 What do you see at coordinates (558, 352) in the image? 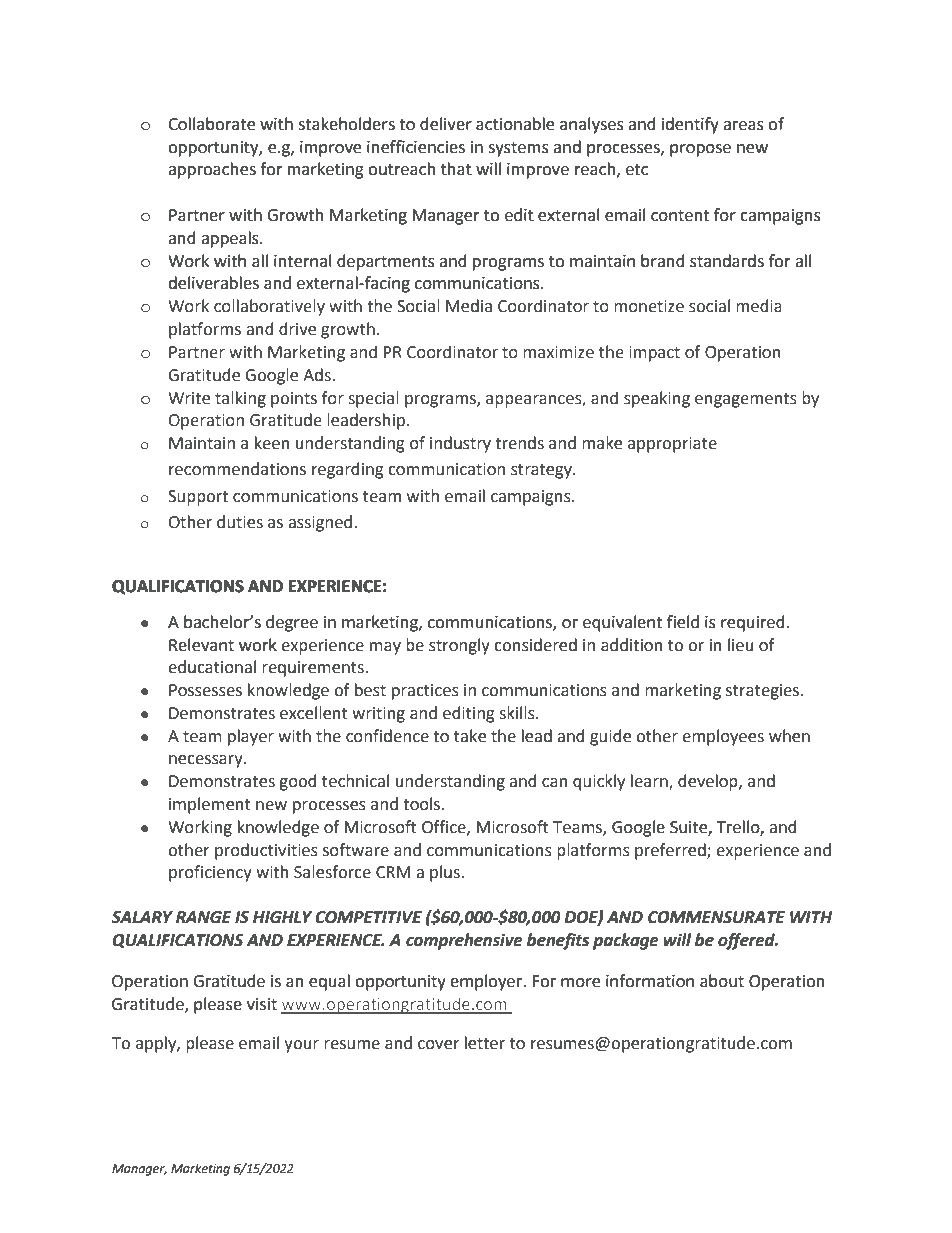
I see `maximize` at bounding box center [558, 352].
